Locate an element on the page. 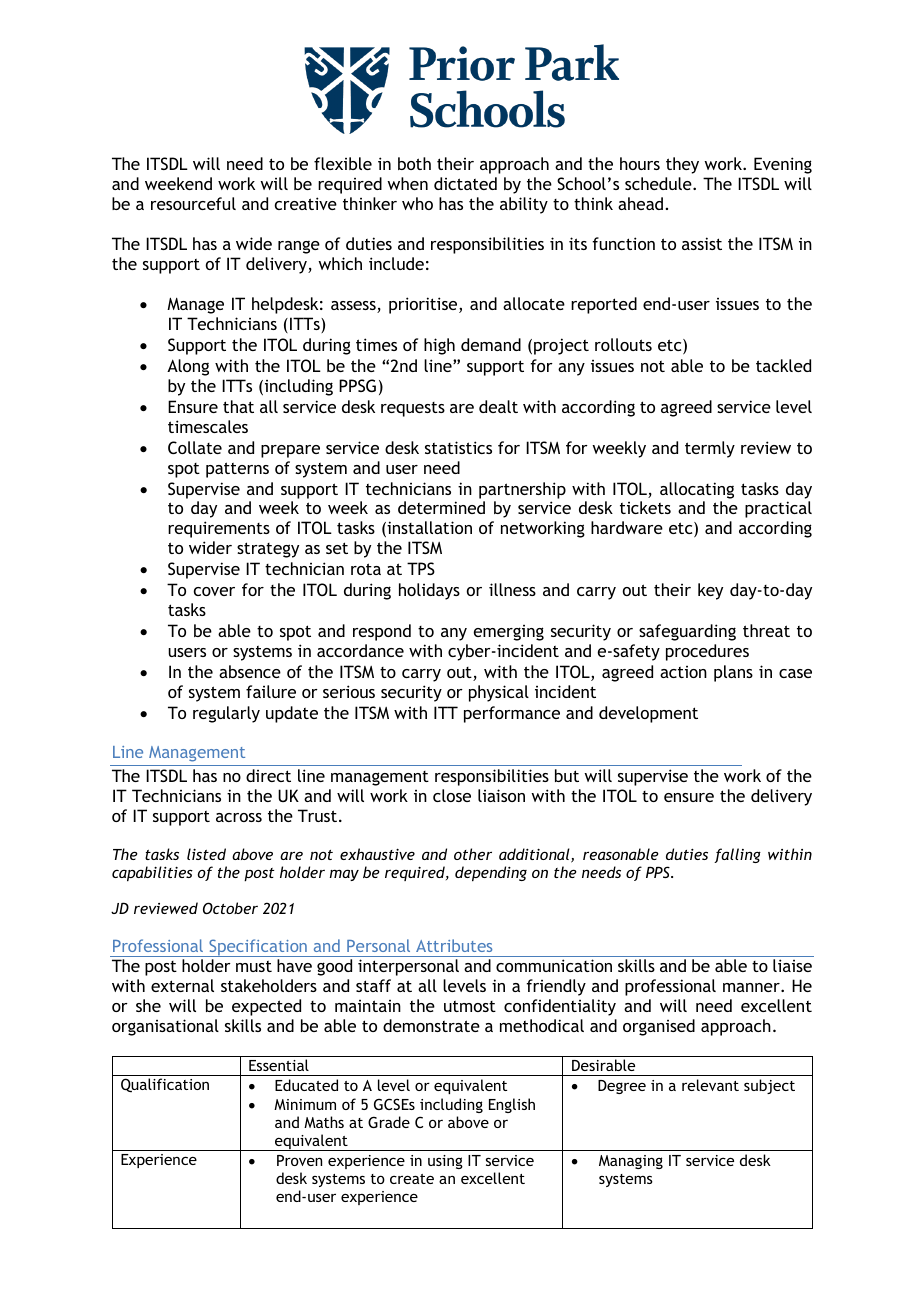  physical is located at coordinates (499, 693).
